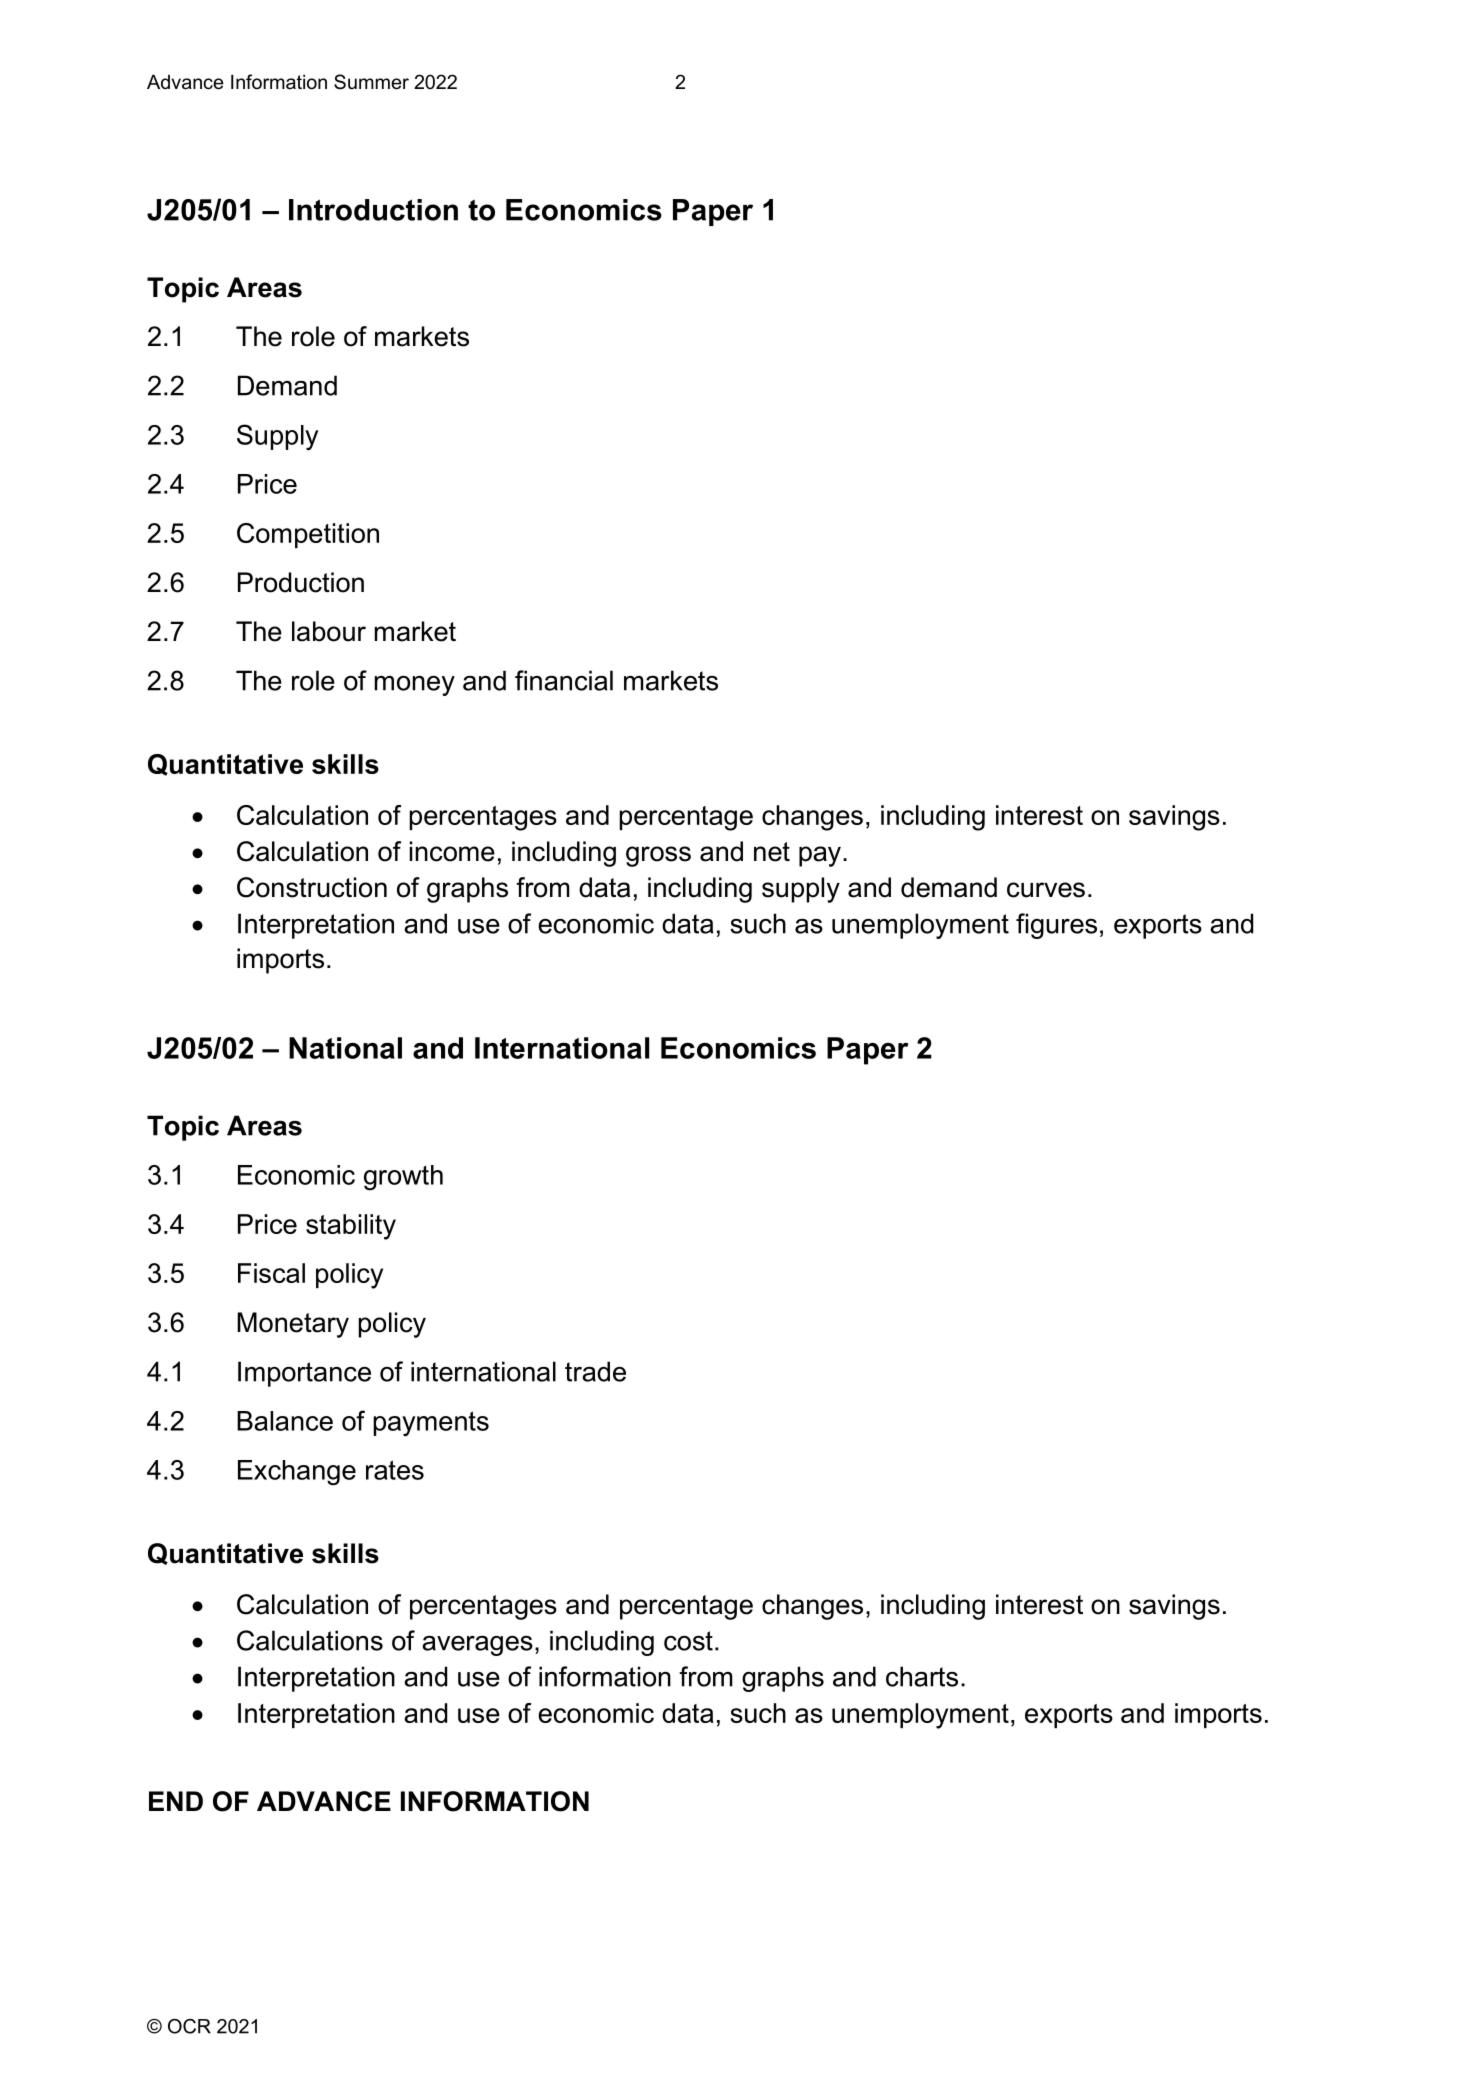 This screenshot has width=1469, height=2079. What do you see at coordinates (1046, 890) in the screenshot?
I see `curves` at bounding box center [1046, 890].
